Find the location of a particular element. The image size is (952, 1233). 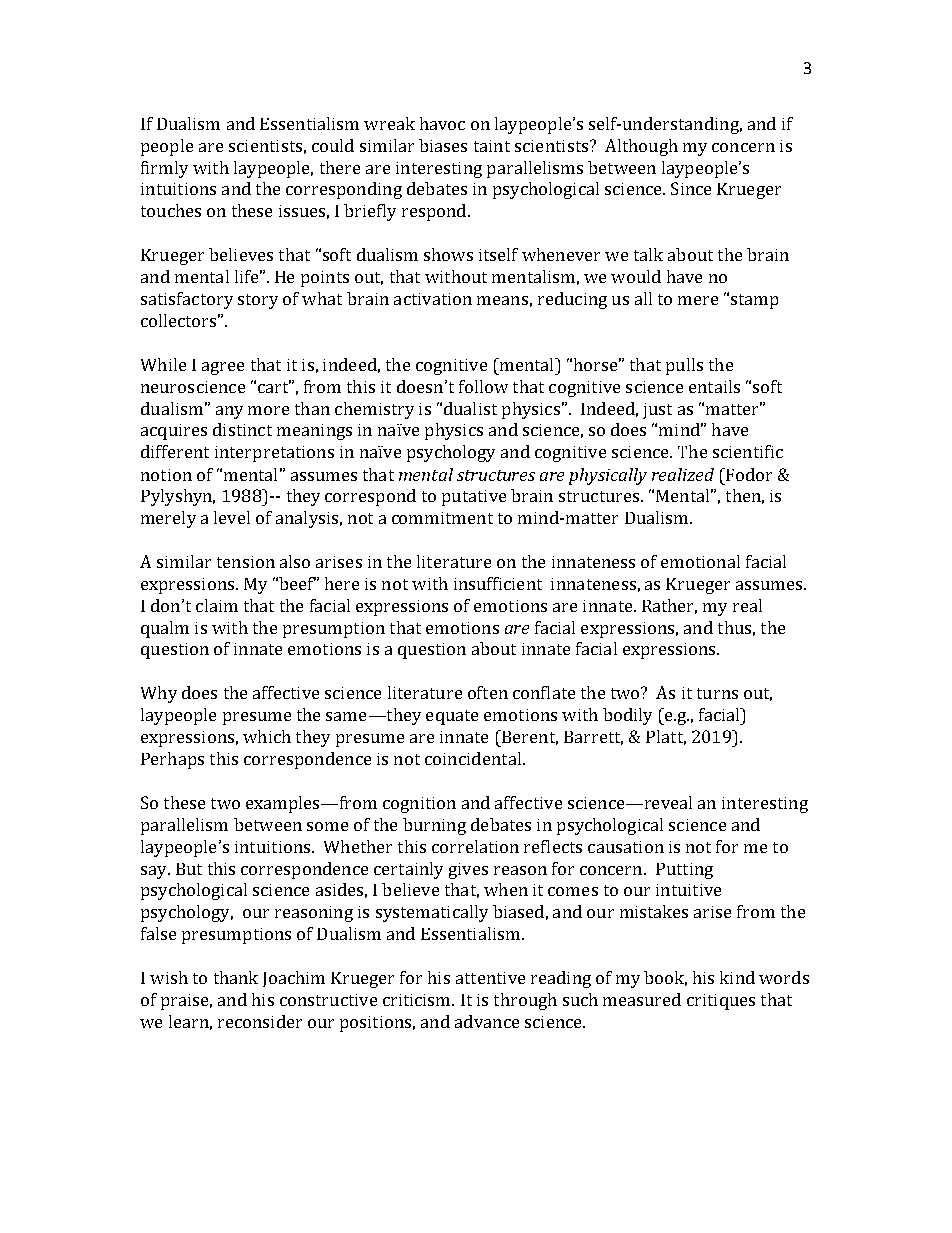

reconsider is located at coordinates (260, 1021).
